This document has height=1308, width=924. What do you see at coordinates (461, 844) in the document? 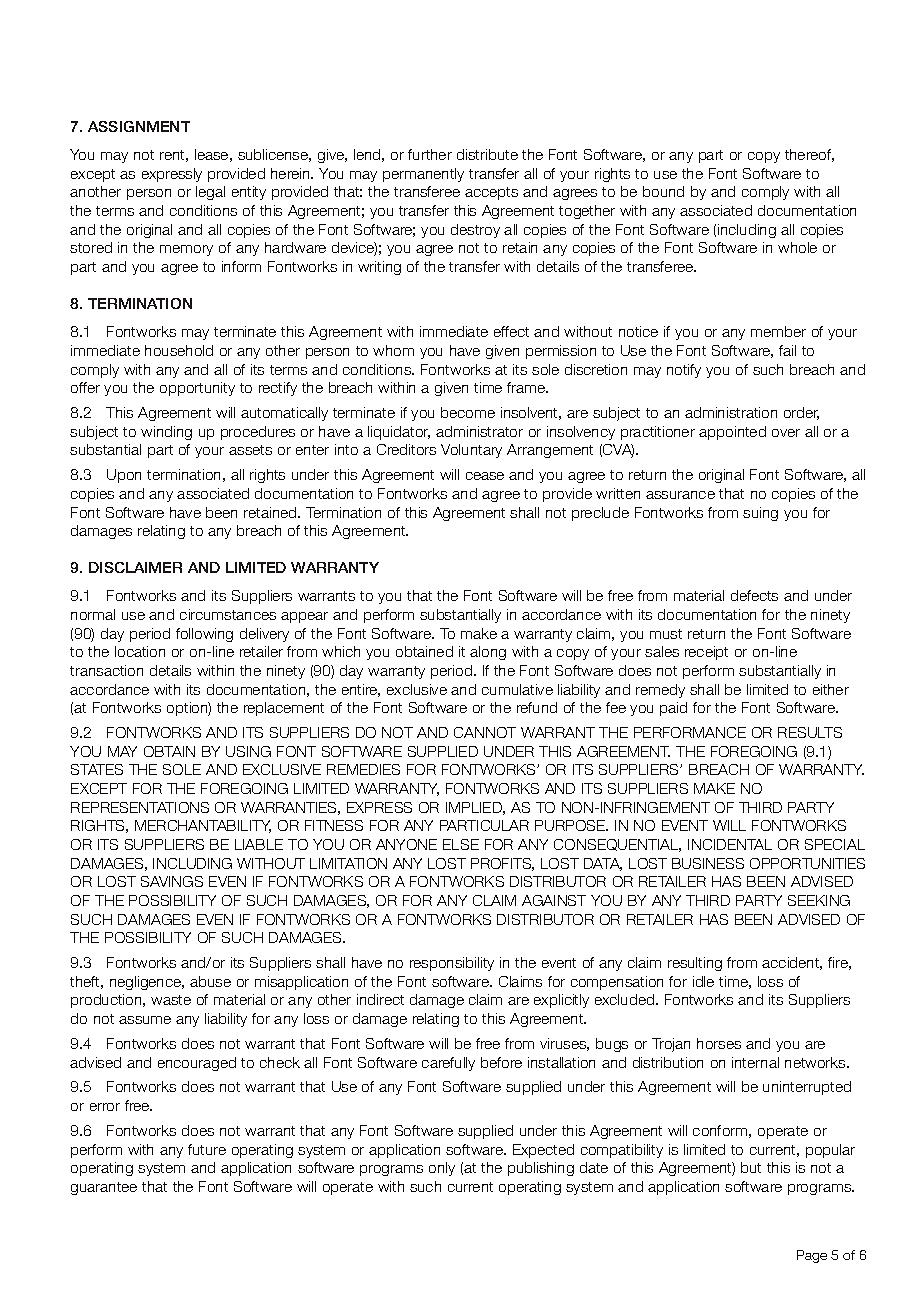
I see `ELSE` at bounding box center [461, 844].
